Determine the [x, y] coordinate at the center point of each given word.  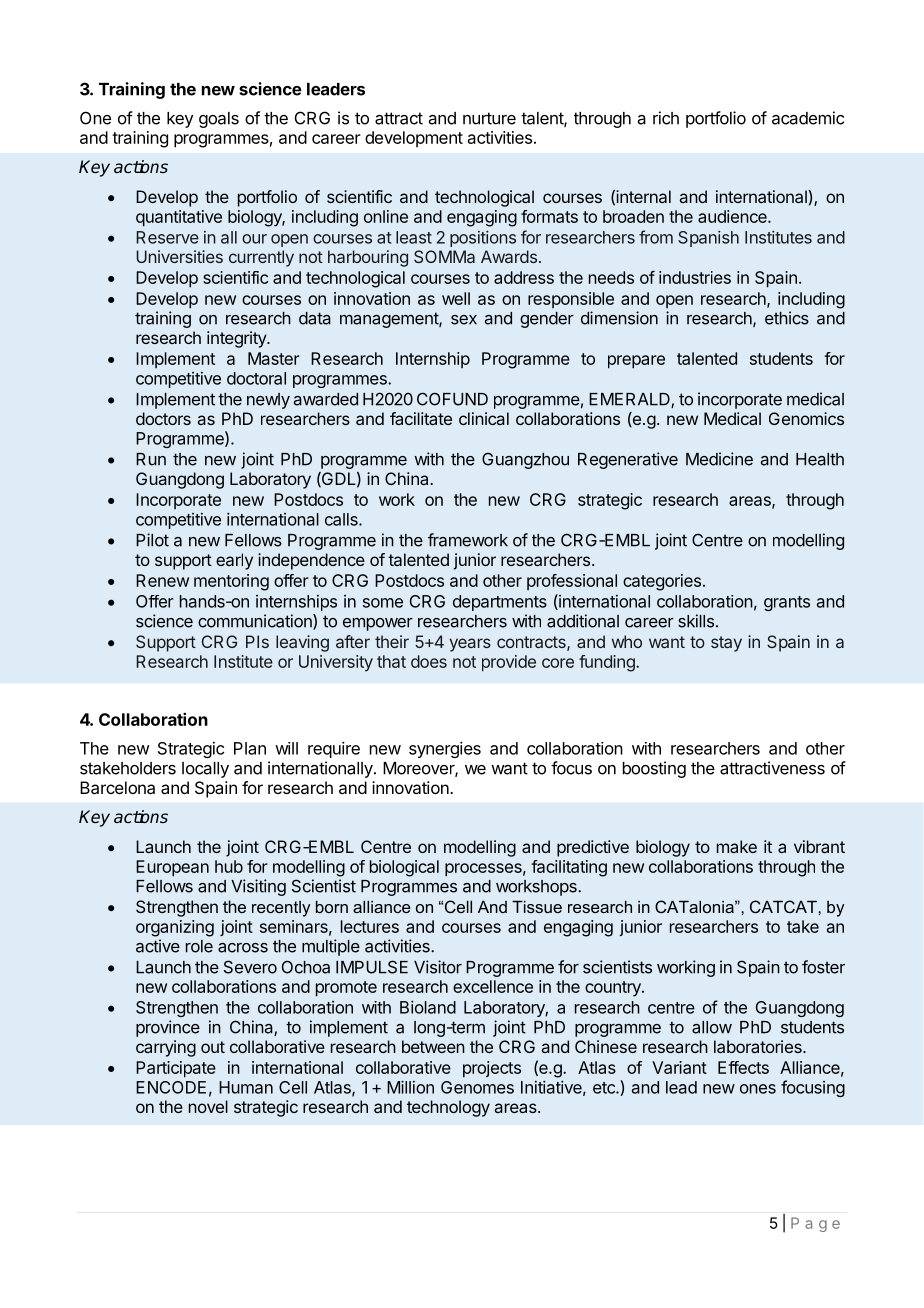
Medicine [719, 459]
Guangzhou [525, 460]
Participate [176, 1069]
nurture [489, 118]
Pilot [152, 540]
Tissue [537, 906]
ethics [787, 318]
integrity [237, 339]
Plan [250, 748]
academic [808, 118]
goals [219, 120]
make [737, 846]
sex [464, 320]
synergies [445, 749]
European [172, 868]
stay [726, 644]
